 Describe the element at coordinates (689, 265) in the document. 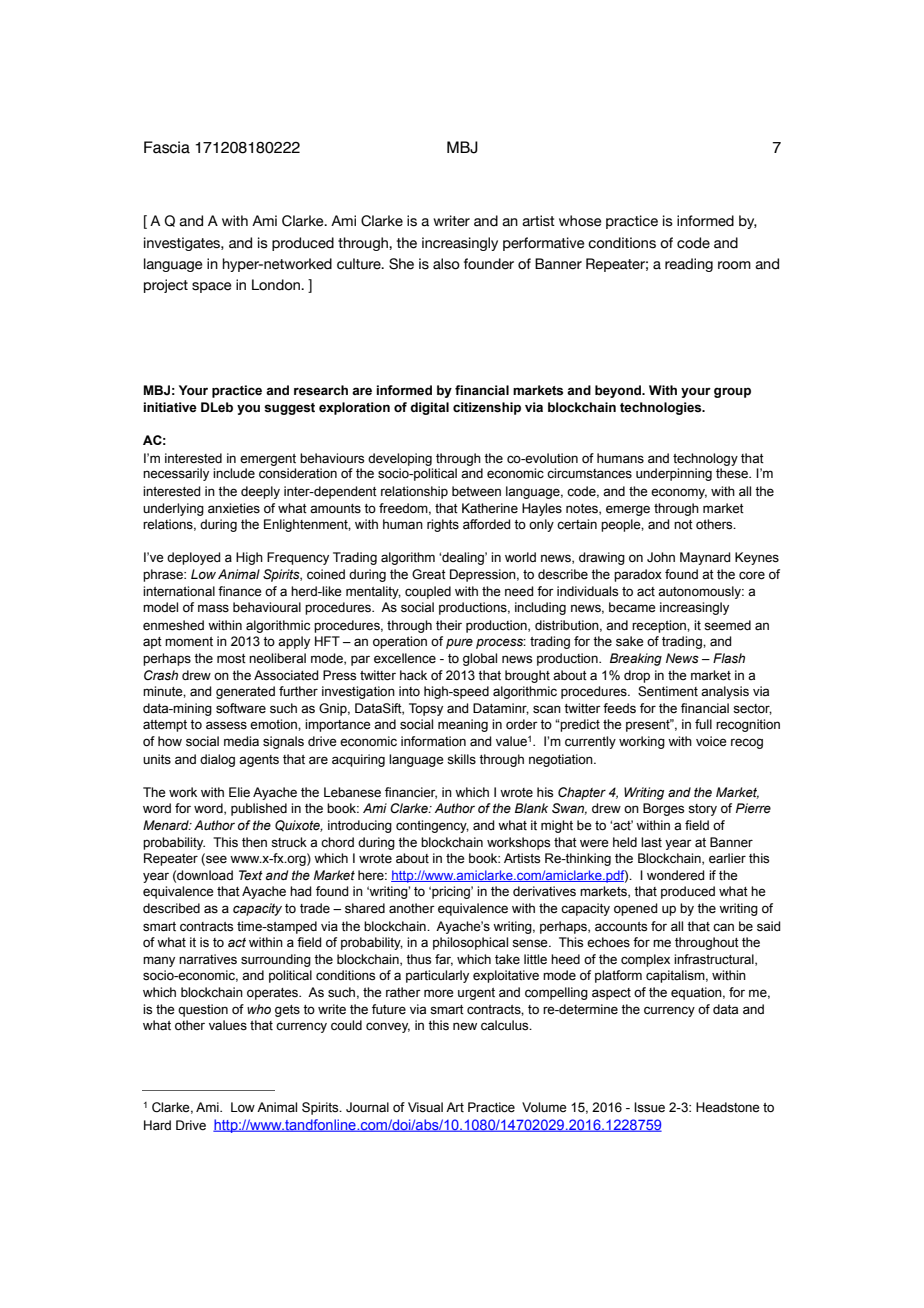

I see `reading` at that location.
